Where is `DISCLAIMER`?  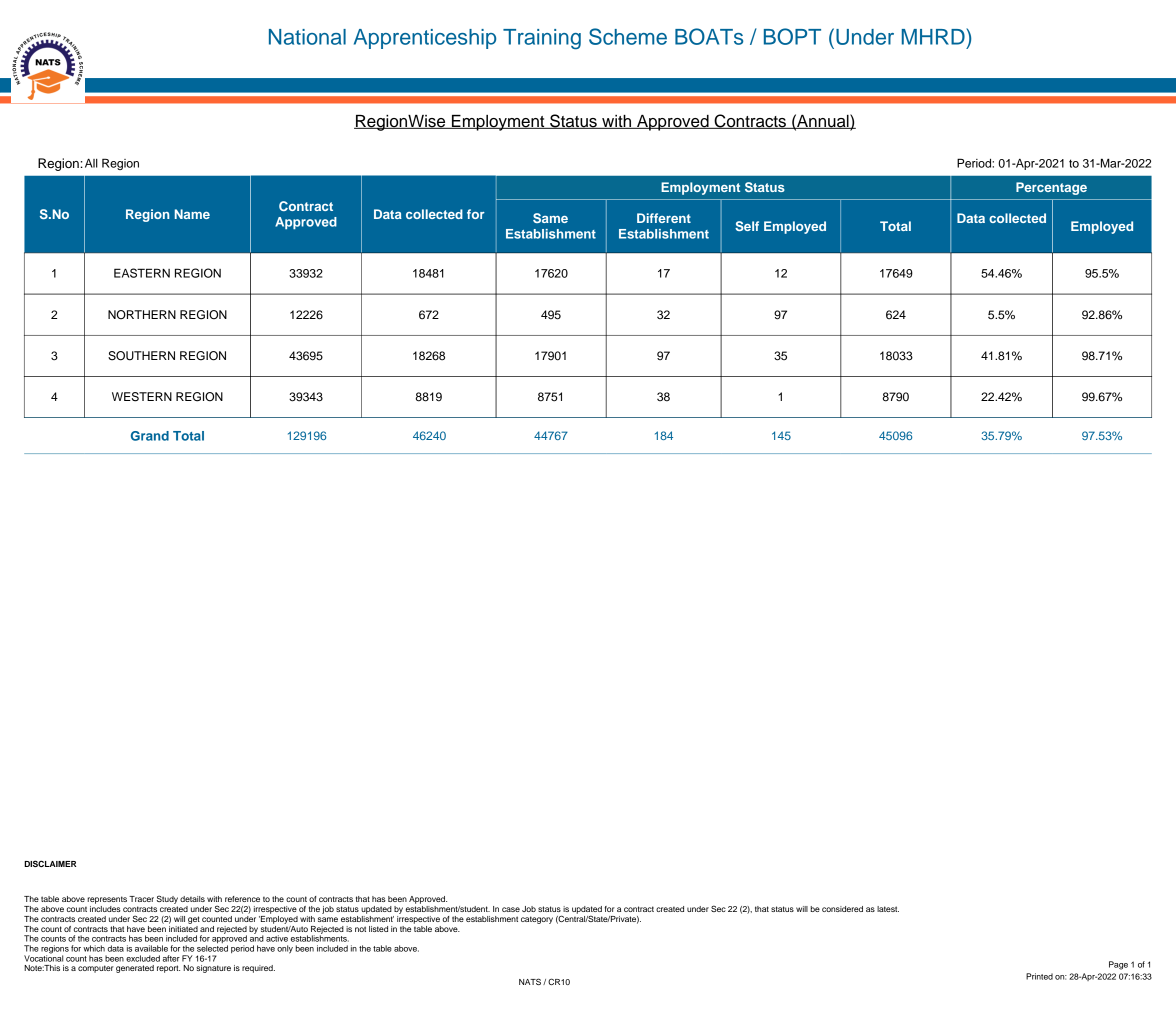 DISCLAIMER is located at coordinates (50, 863).
